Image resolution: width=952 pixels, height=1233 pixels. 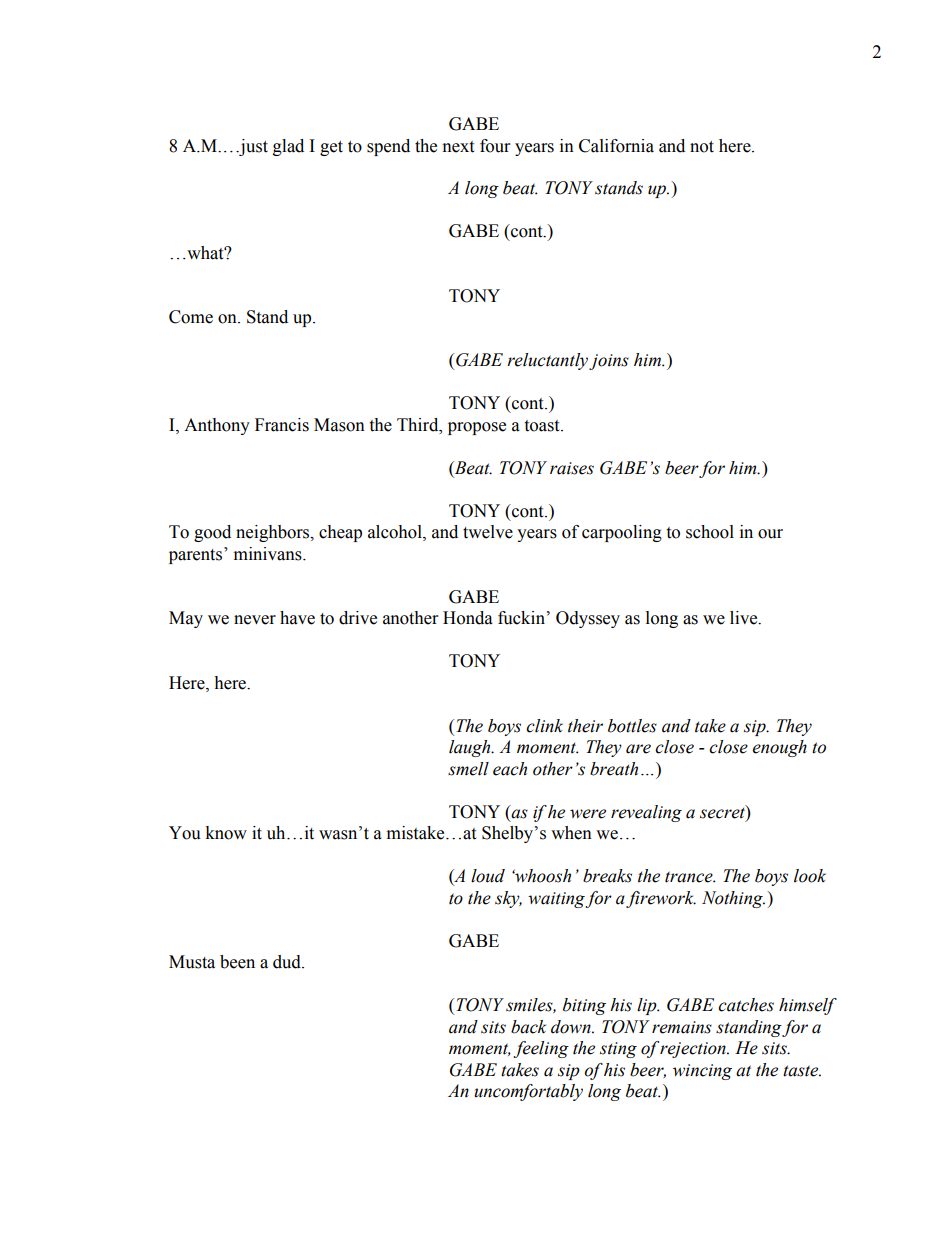 What do you see at coordinates (477, 428) in the page?
I see `propose` at bounding box center [477, 428].
